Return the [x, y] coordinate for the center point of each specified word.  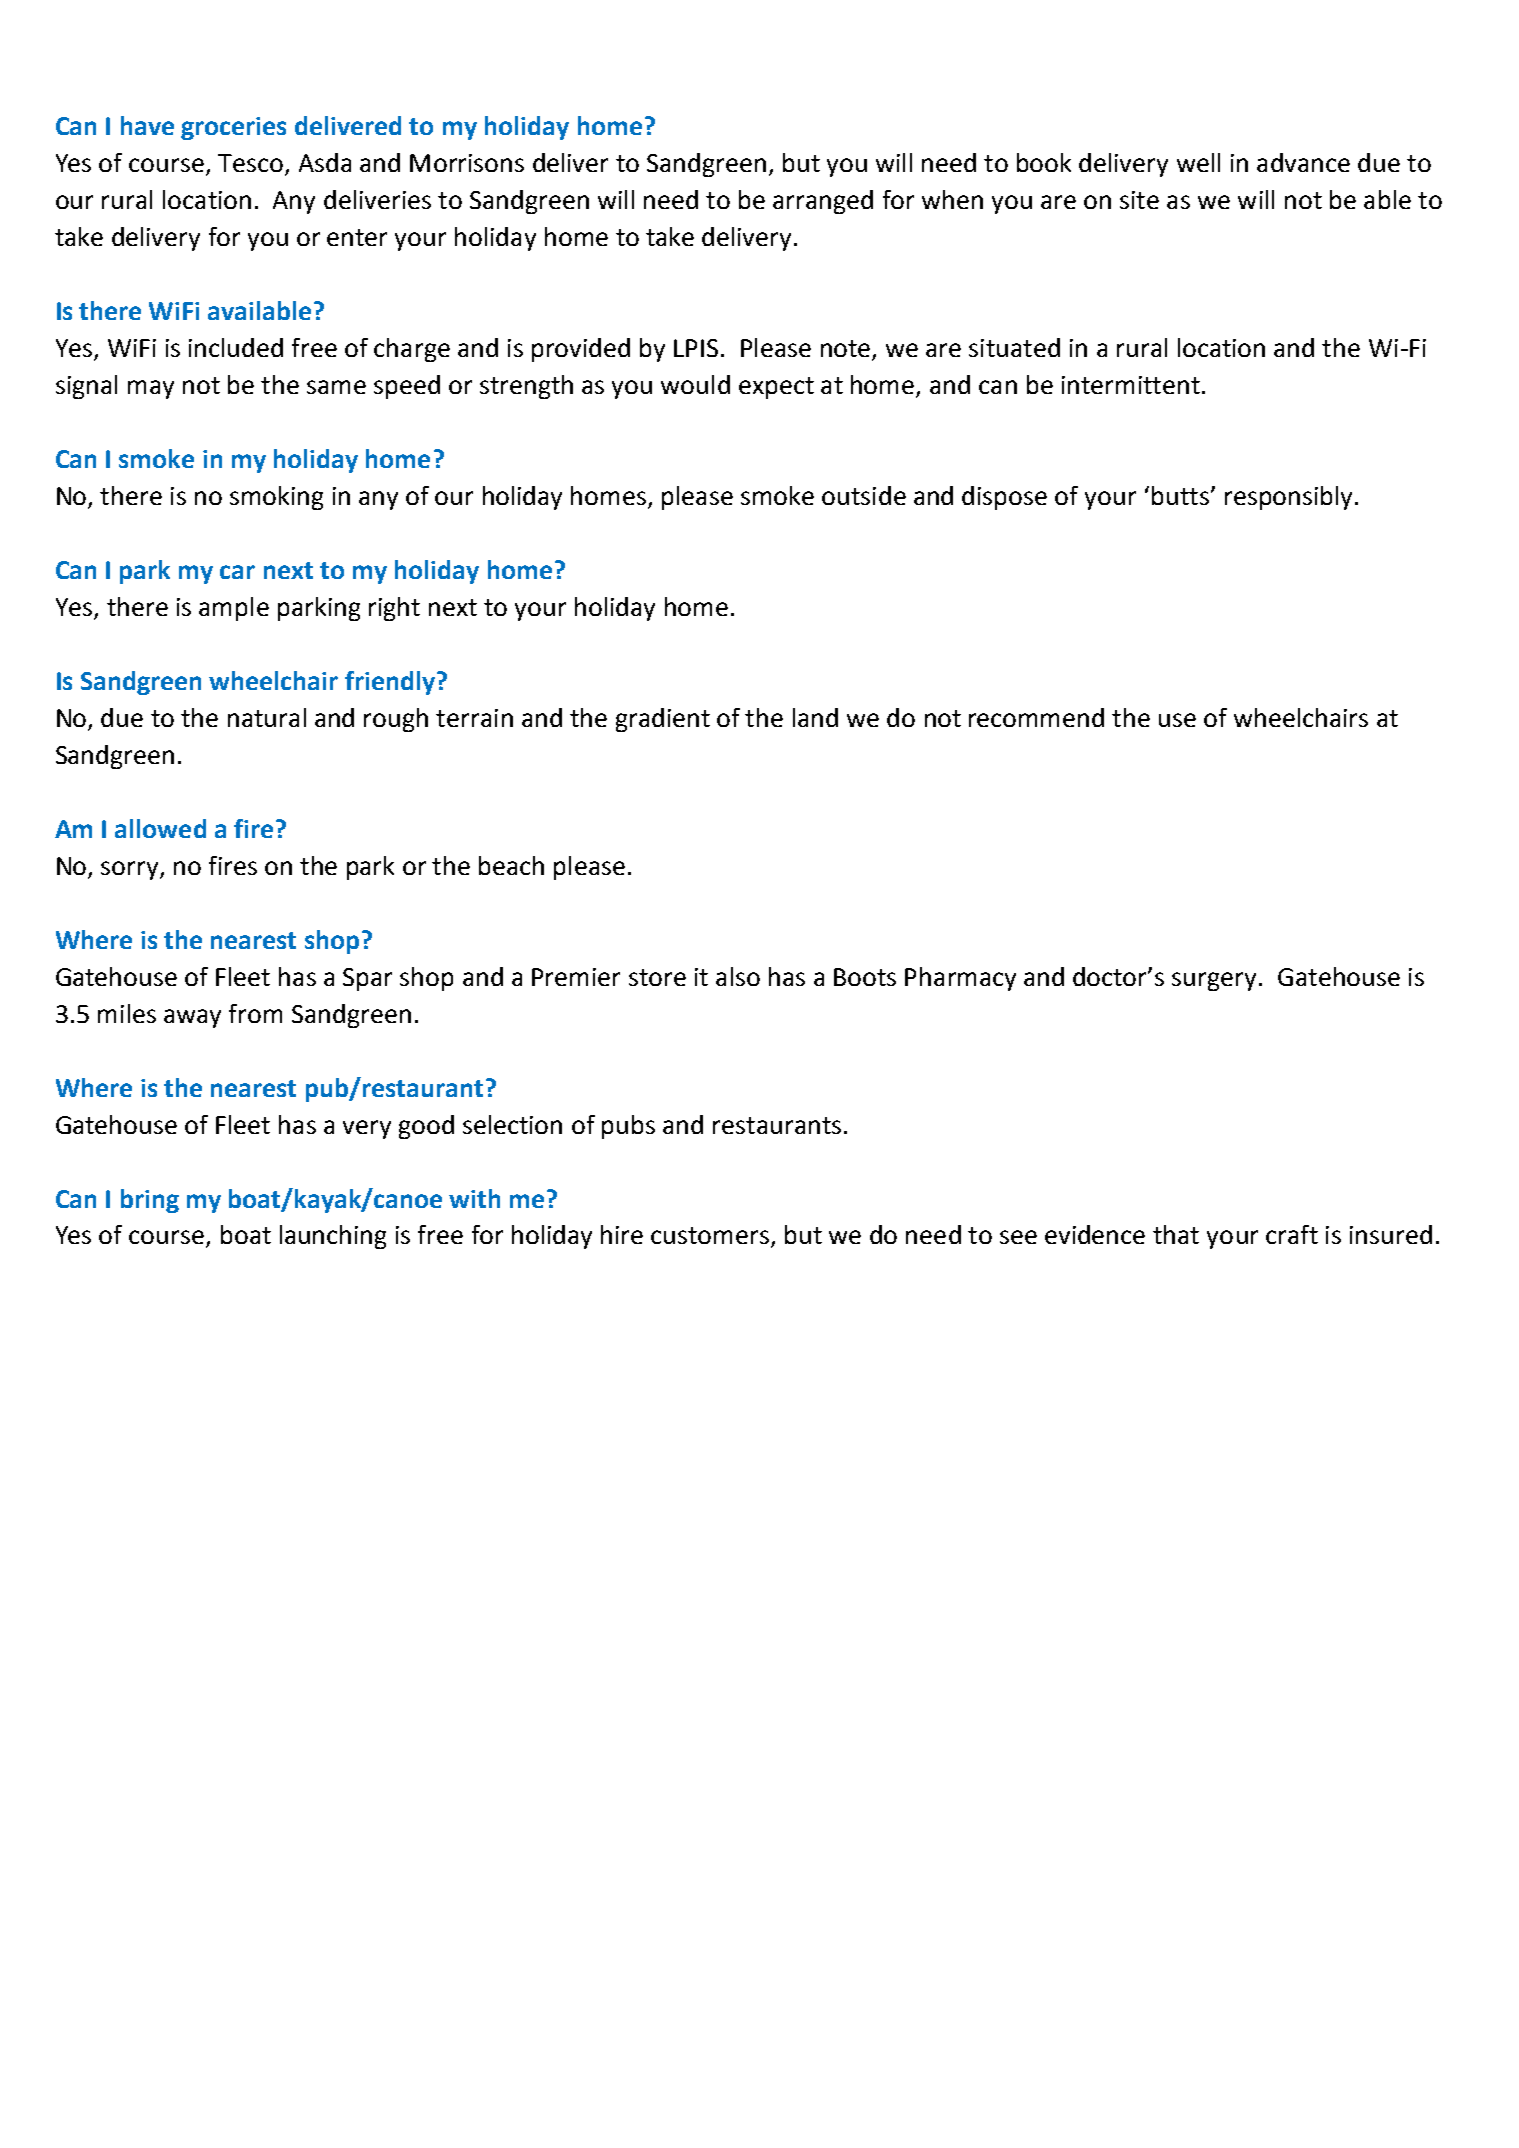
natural [267, 717]
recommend [1036, 717]
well [1198, 162]
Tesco [250, 163]
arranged [823, 202]
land [815, 717]
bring [150, 1201]
